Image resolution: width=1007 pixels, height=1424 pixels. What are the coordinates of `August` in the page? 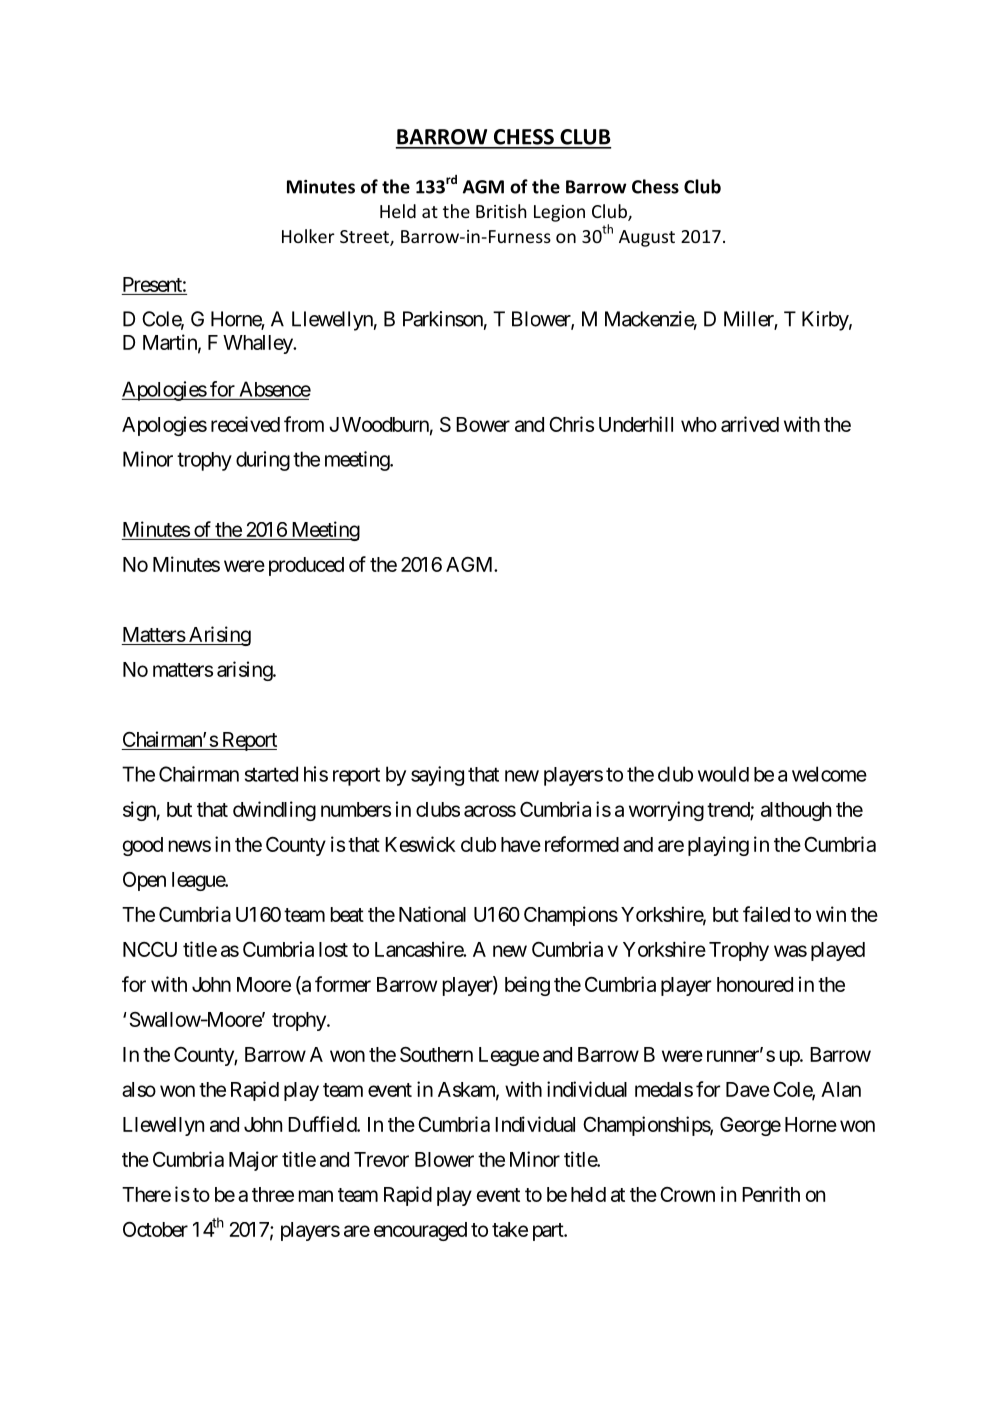 It's located at (647, 238).
